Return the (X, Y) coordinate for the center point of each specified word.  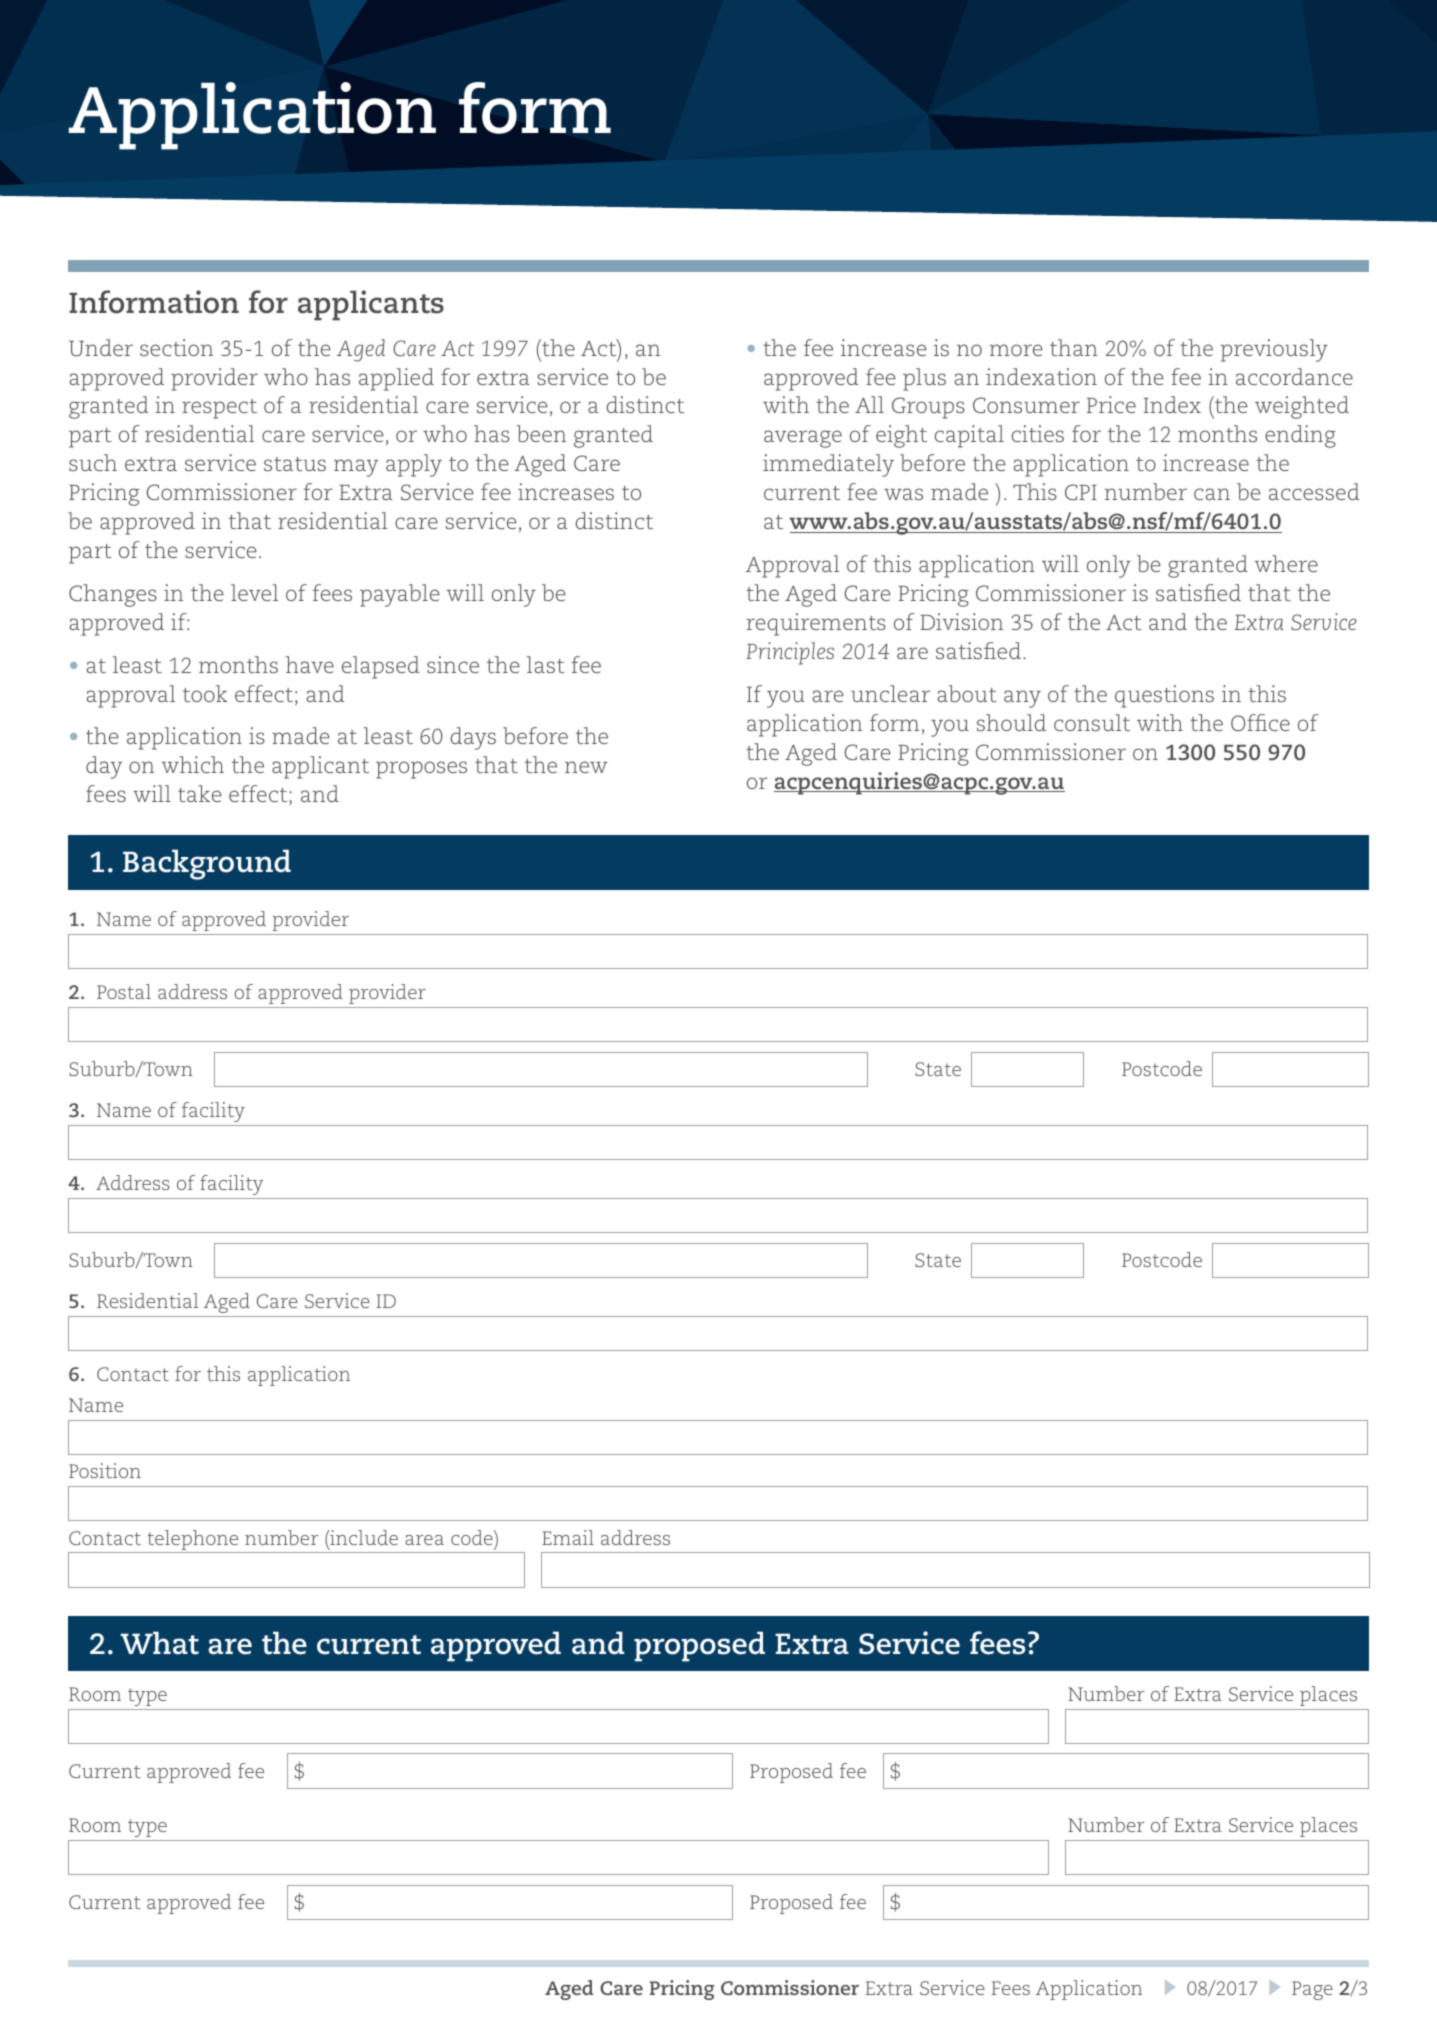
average (803, 439)
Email (568, 1537)
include (363, 1539)
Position (105, 1470)
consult (1092, 722)
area (424, 1540)
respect (219, 409)
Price (1111, 404)
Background (207, 864)
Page (1312, 1990)
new (586, 767)
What (159, 1643)
